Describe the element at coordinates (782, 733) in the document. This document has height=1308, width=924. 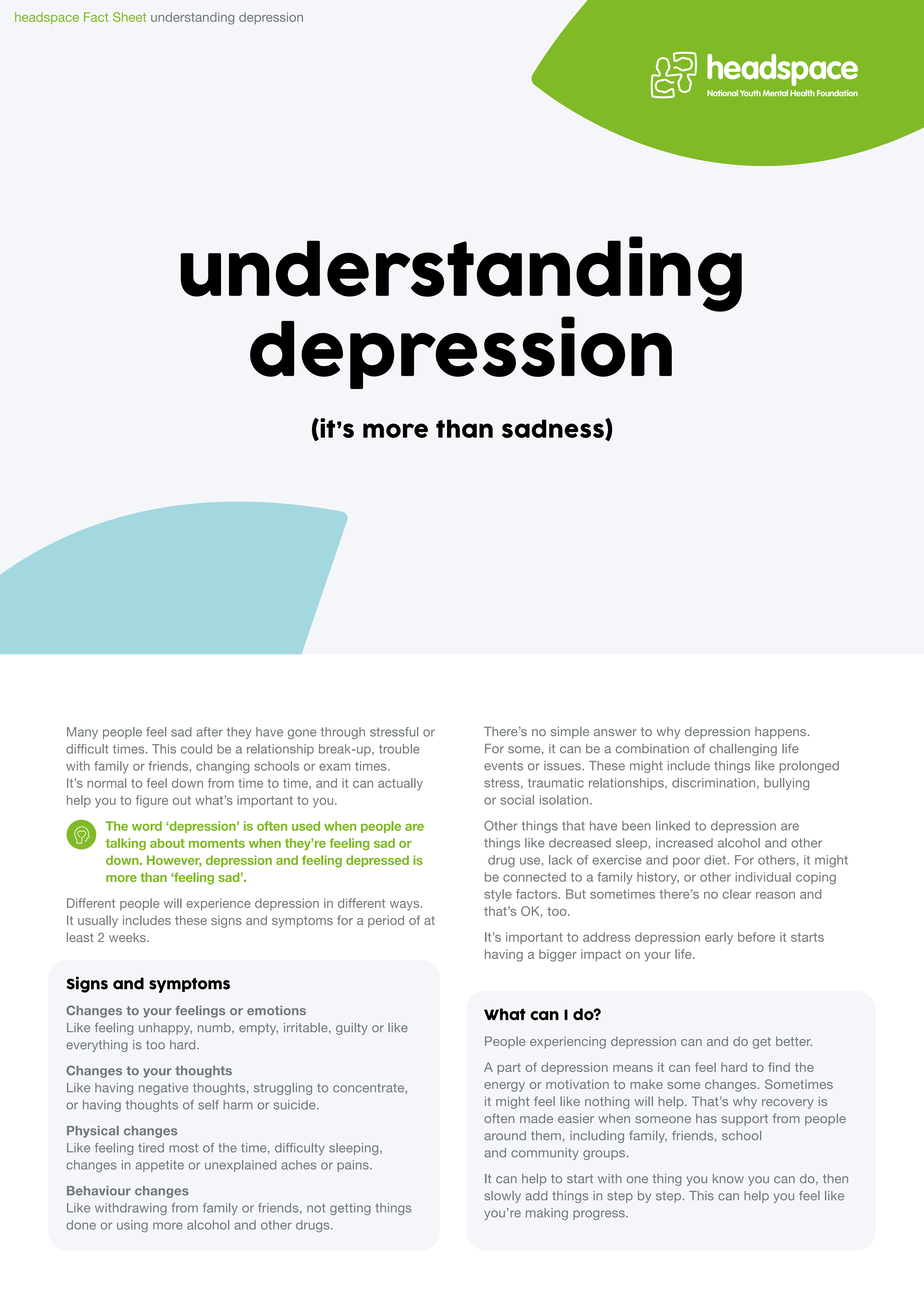
I see `happens` at that location.
